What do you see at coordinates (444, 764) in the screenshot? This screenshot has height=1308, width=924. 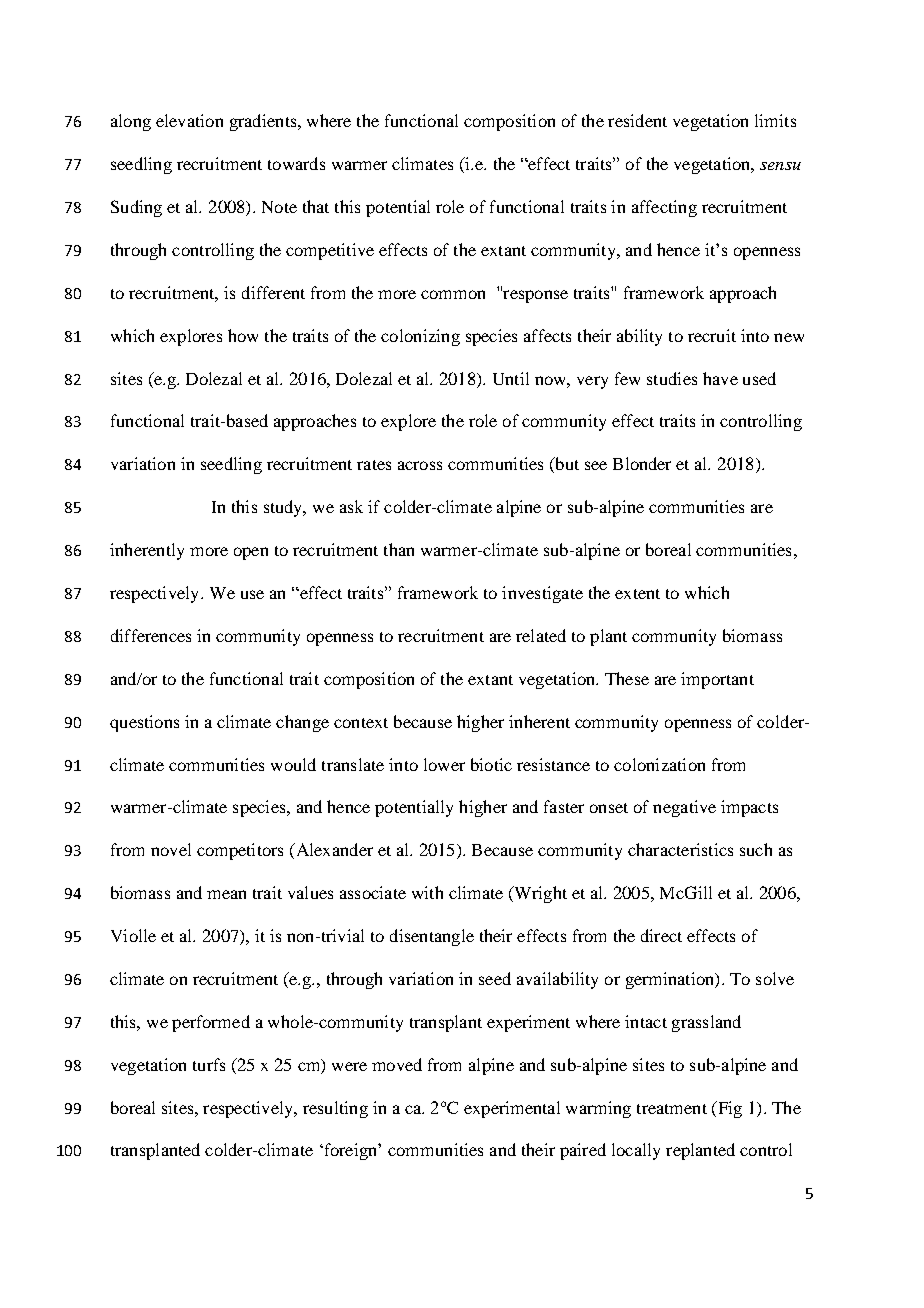 I see `lower` at bounding box center [444, 764].
